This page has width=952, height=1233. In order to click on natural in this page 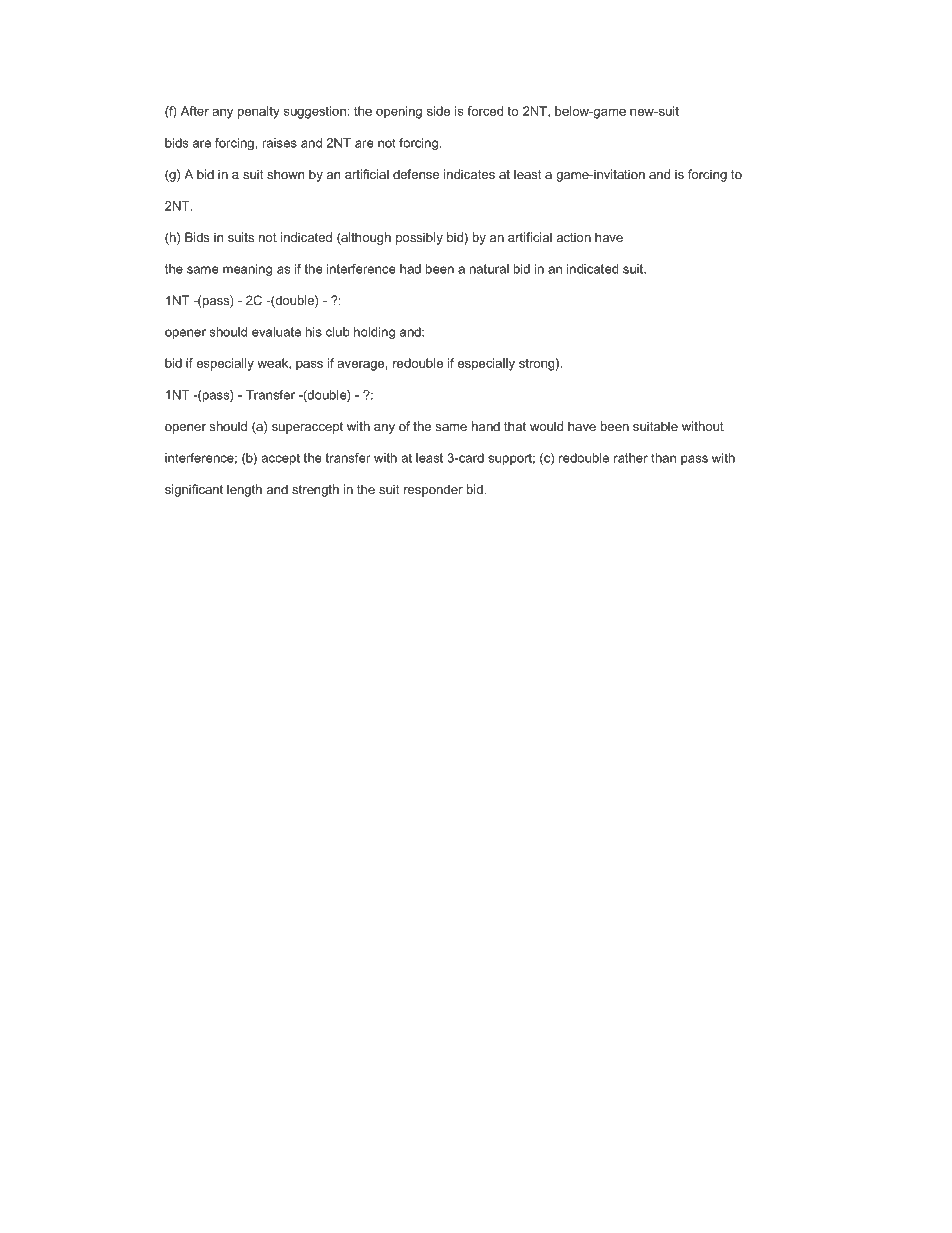, I will do `click(489, 269)`.
